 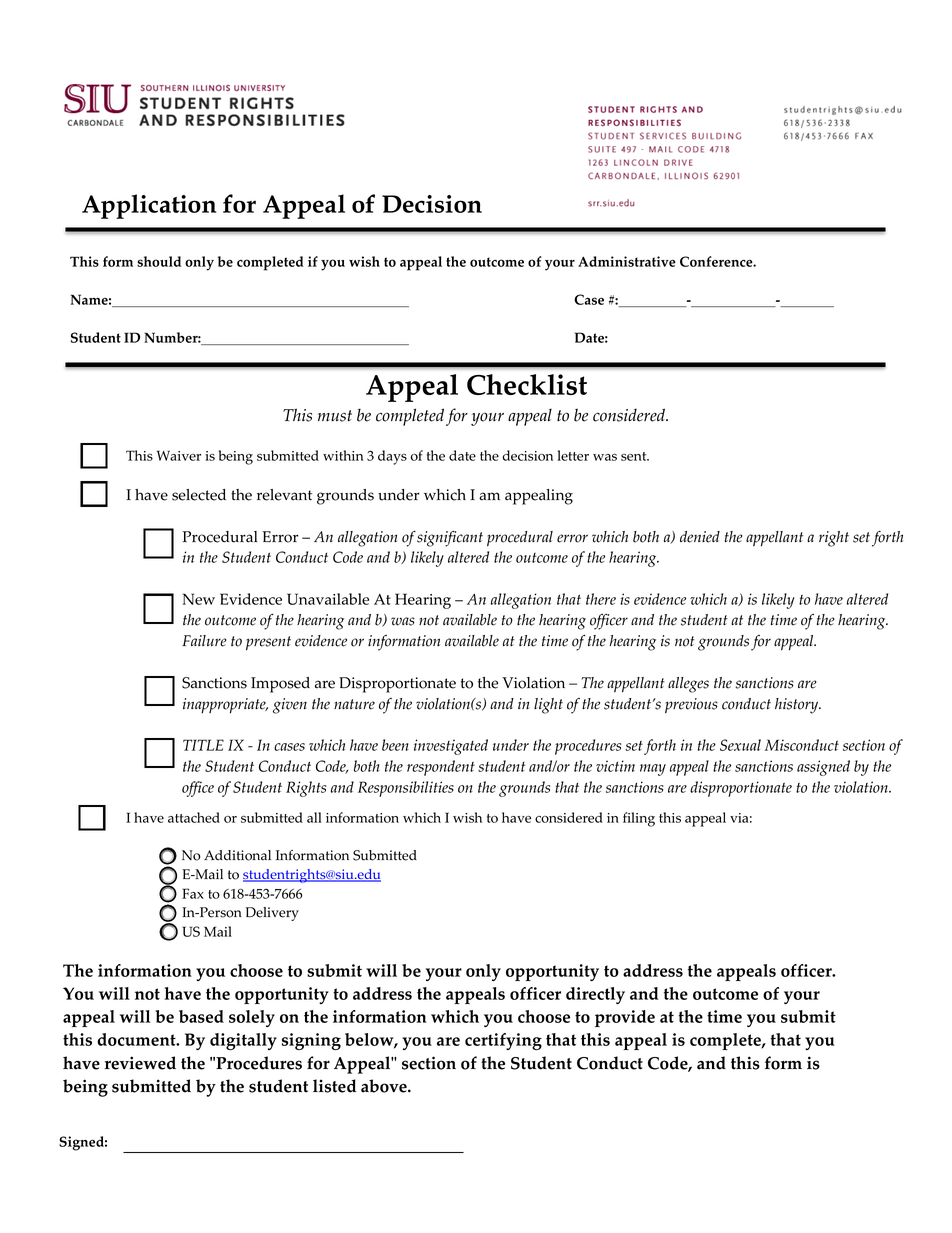 What do you see at coordinates (199, 495) in the image?
I see `selected` at bounding box center [199, 495].
